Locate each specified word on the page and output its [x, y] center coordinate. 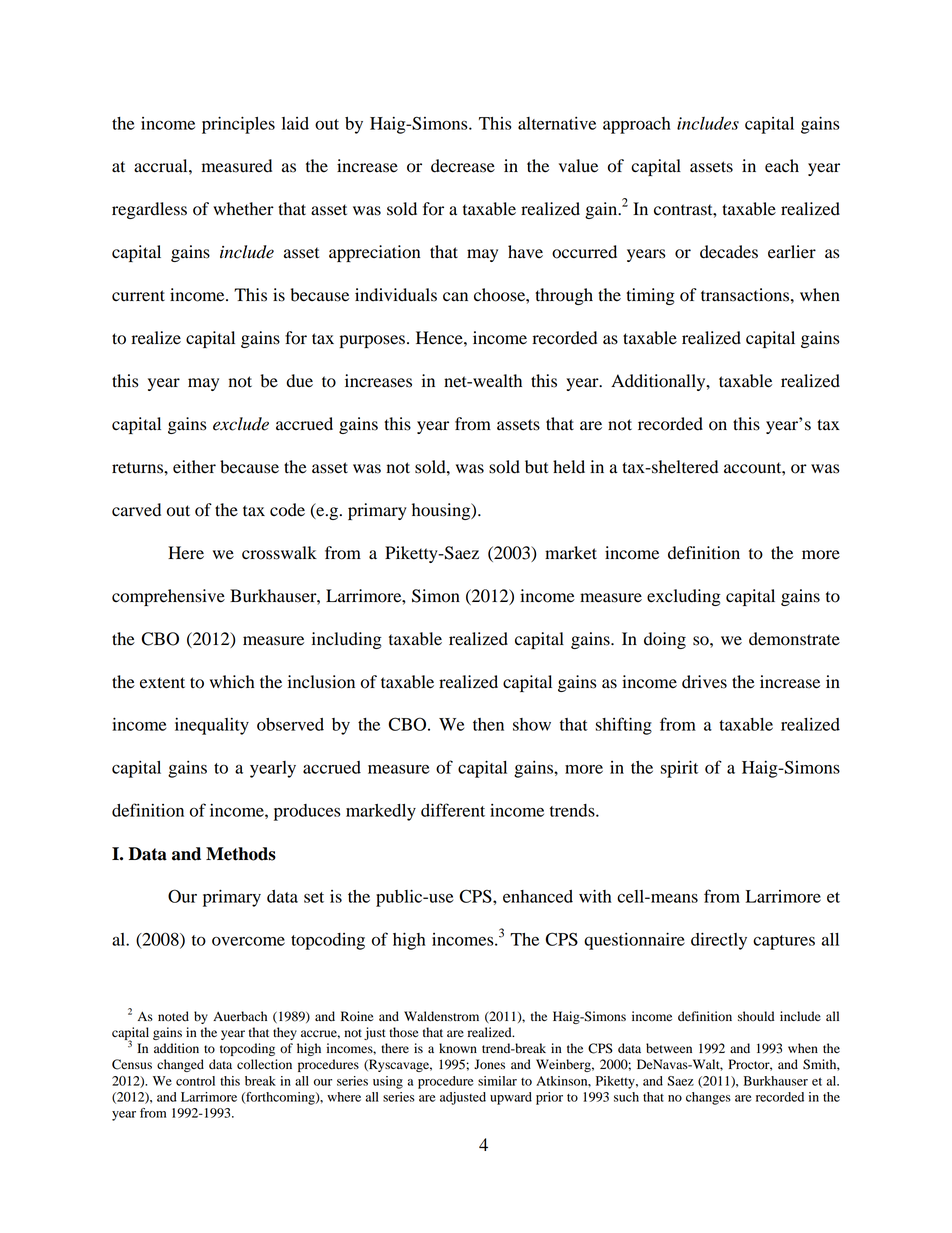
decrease [463, 166]
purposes [372, 341]
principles [238, 125]
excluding [684, 597]
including [347, 640]
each [782, 165]
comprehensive [168, 597]
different [453, 810]
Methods [241, 854]
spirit [679, 769]
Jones [489, 1064]
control [195, 1081]
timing [650, 296]
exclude [241, 424]
